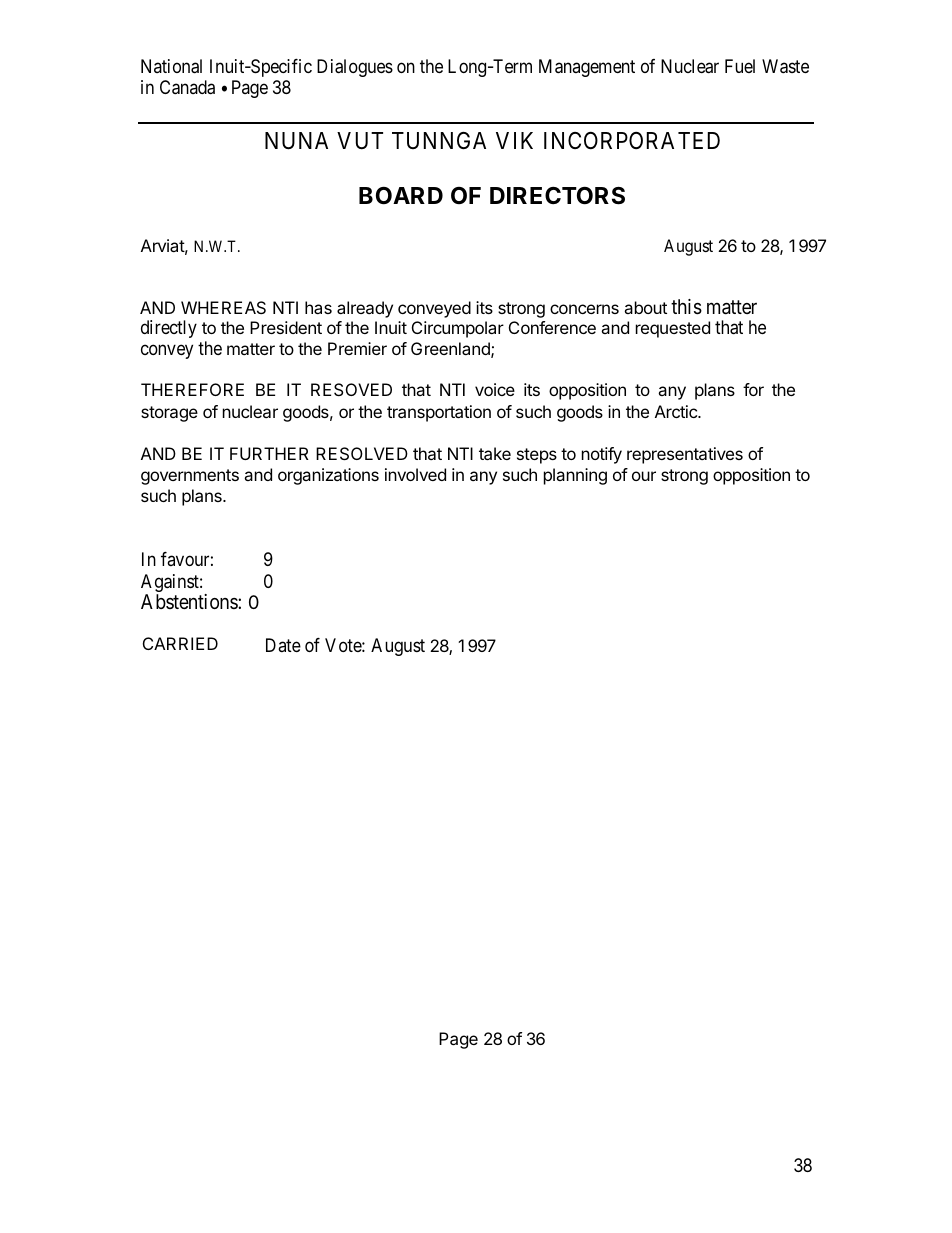 The height and width of the screenshot is (1233, 952). Describe the element at coordinates (686, 307) in the screenshot. I see `this` at that location.
